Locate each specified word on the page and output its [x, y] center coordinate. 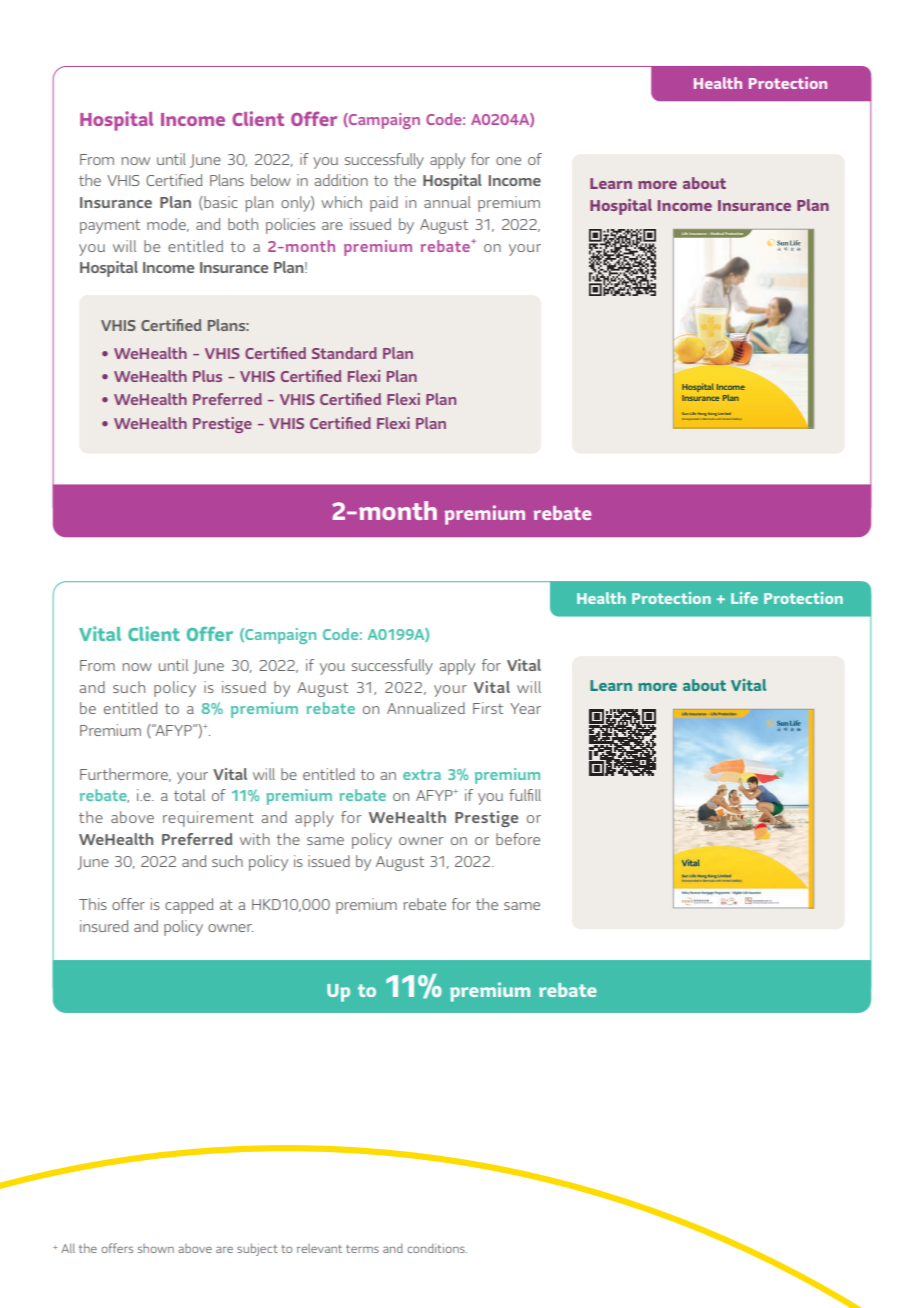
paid [384, 204]
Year [525, 708]
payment [110, 227]
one [508, 161]
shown [156, 1248]
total [189, 795]
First [488, 708]
